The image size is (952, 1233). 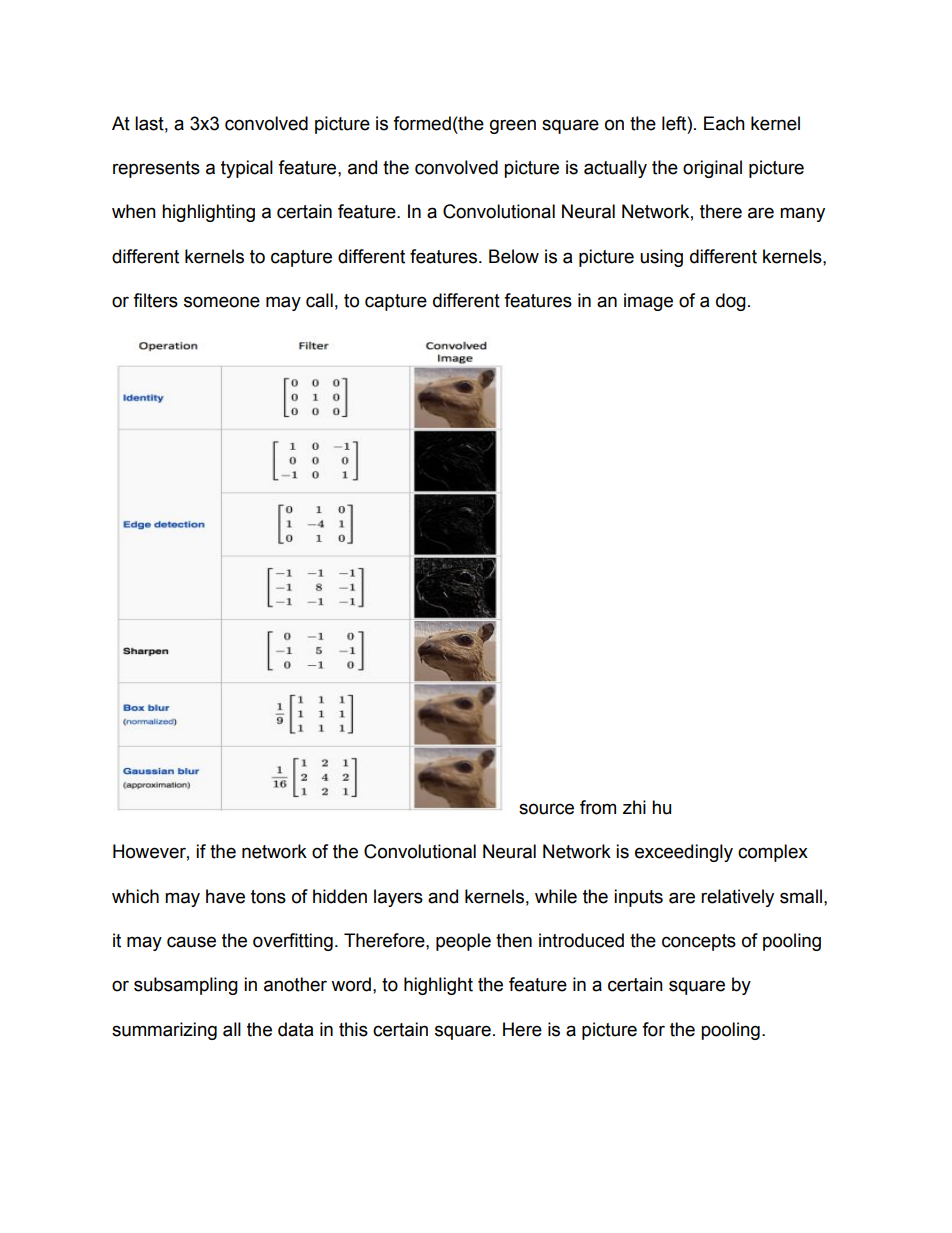 What do you see at coordinates (225, 896) in the screenshot?
I see `have` at bounding box center [225, 896].
